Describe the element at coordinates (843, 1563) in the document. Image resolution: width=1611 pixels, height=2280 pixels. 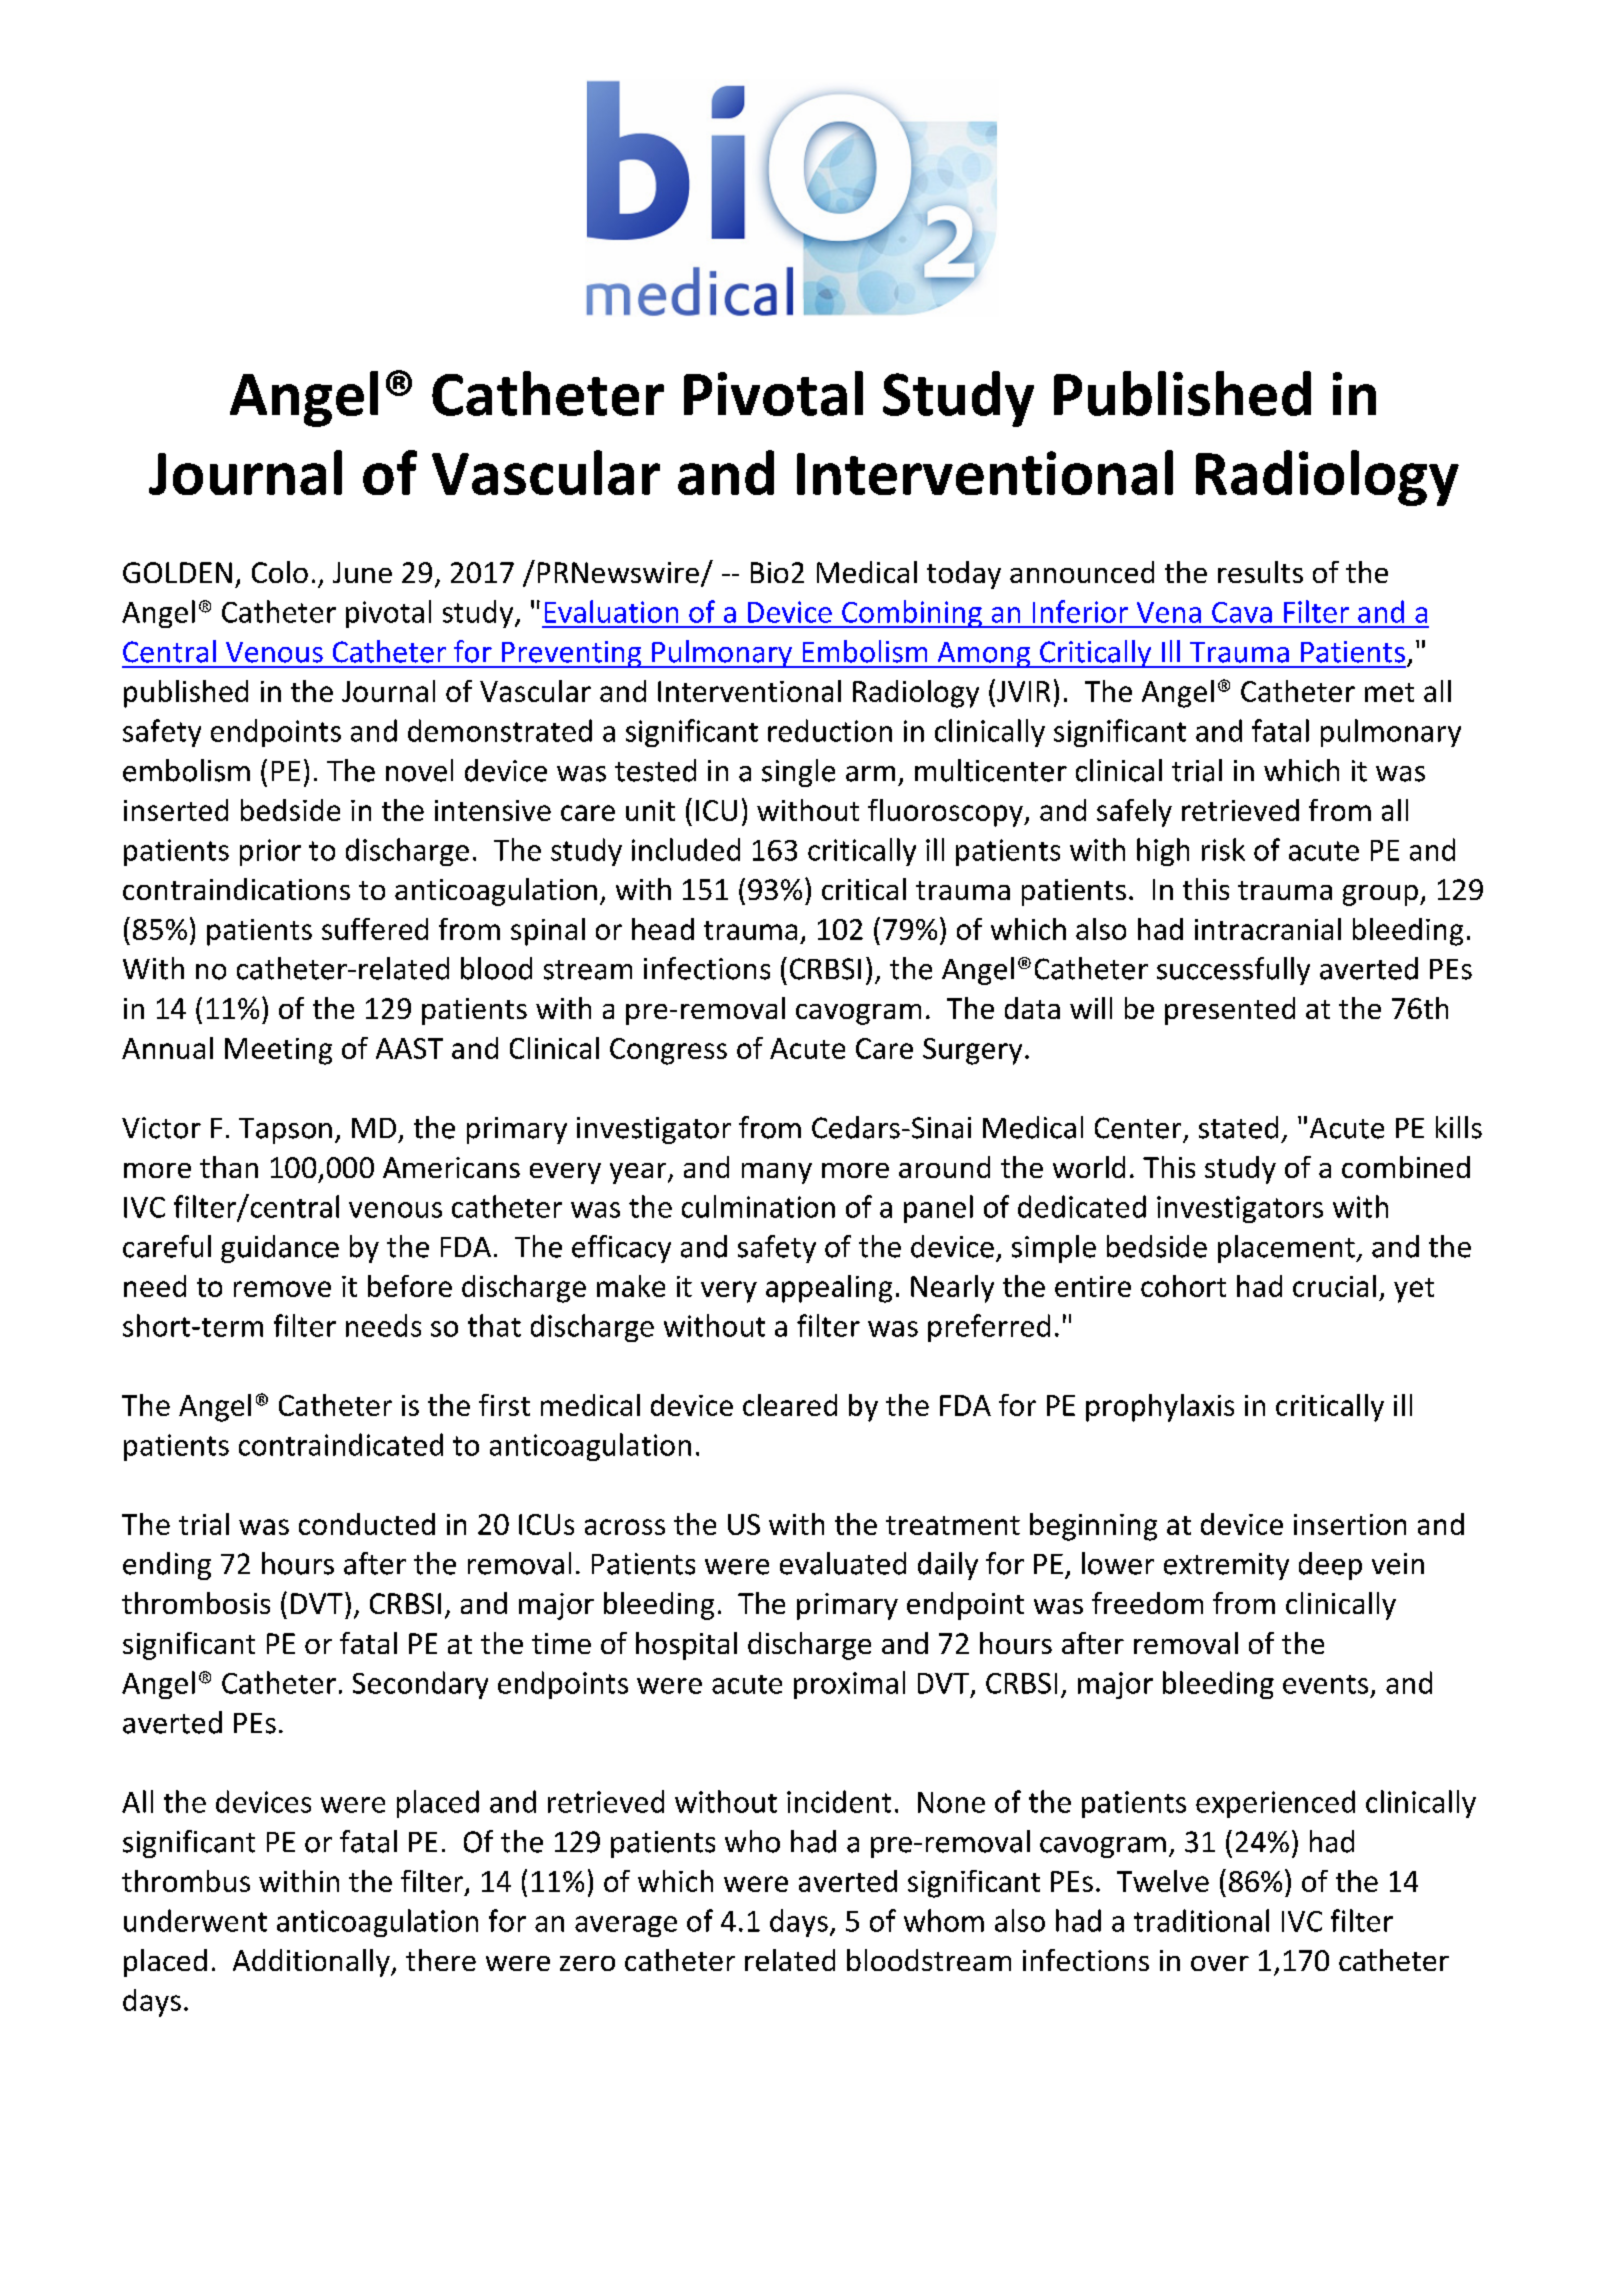
I see `evaluated` at that location.
